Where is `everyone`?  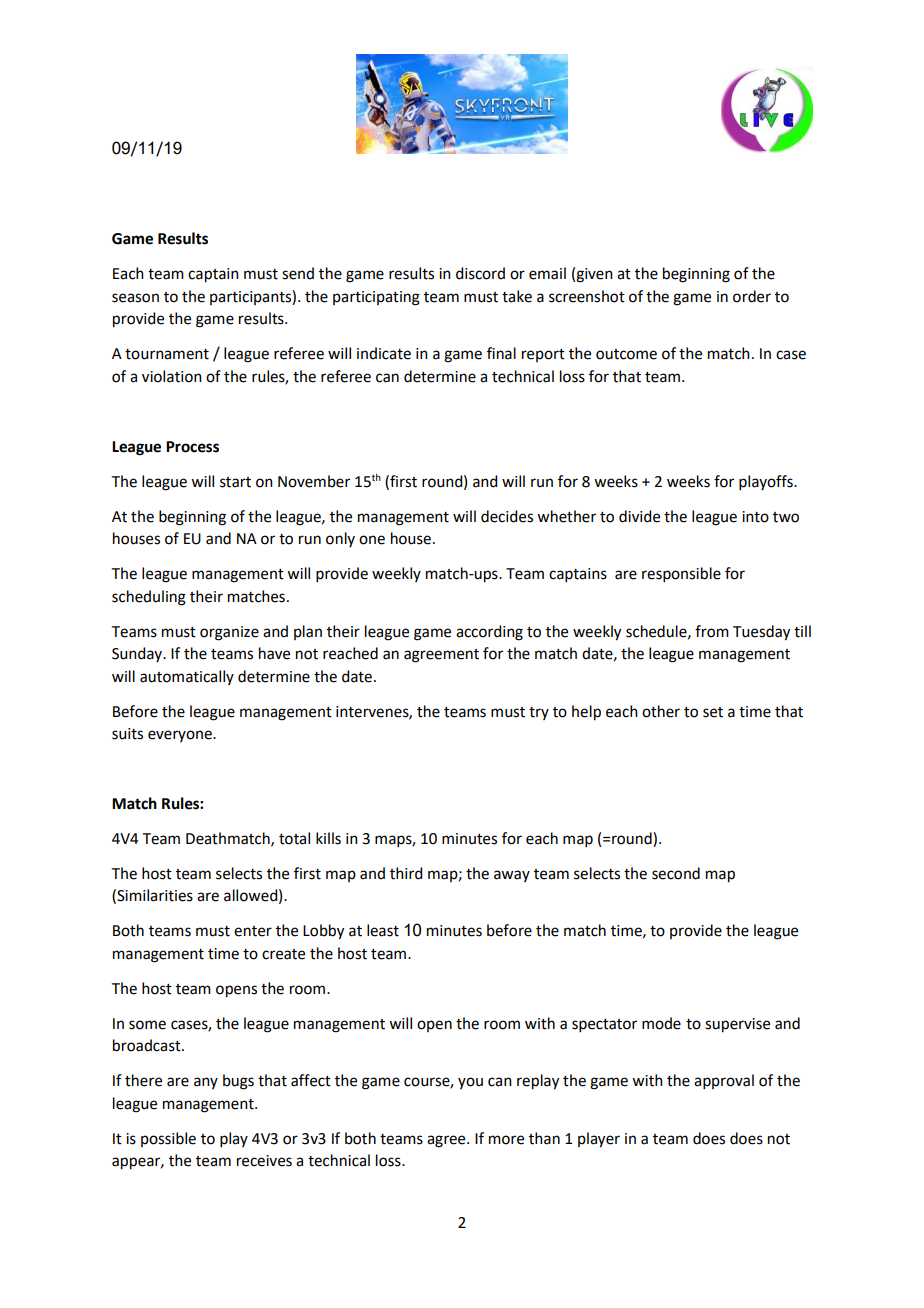
everyone is located at coordinates (181, 736).
